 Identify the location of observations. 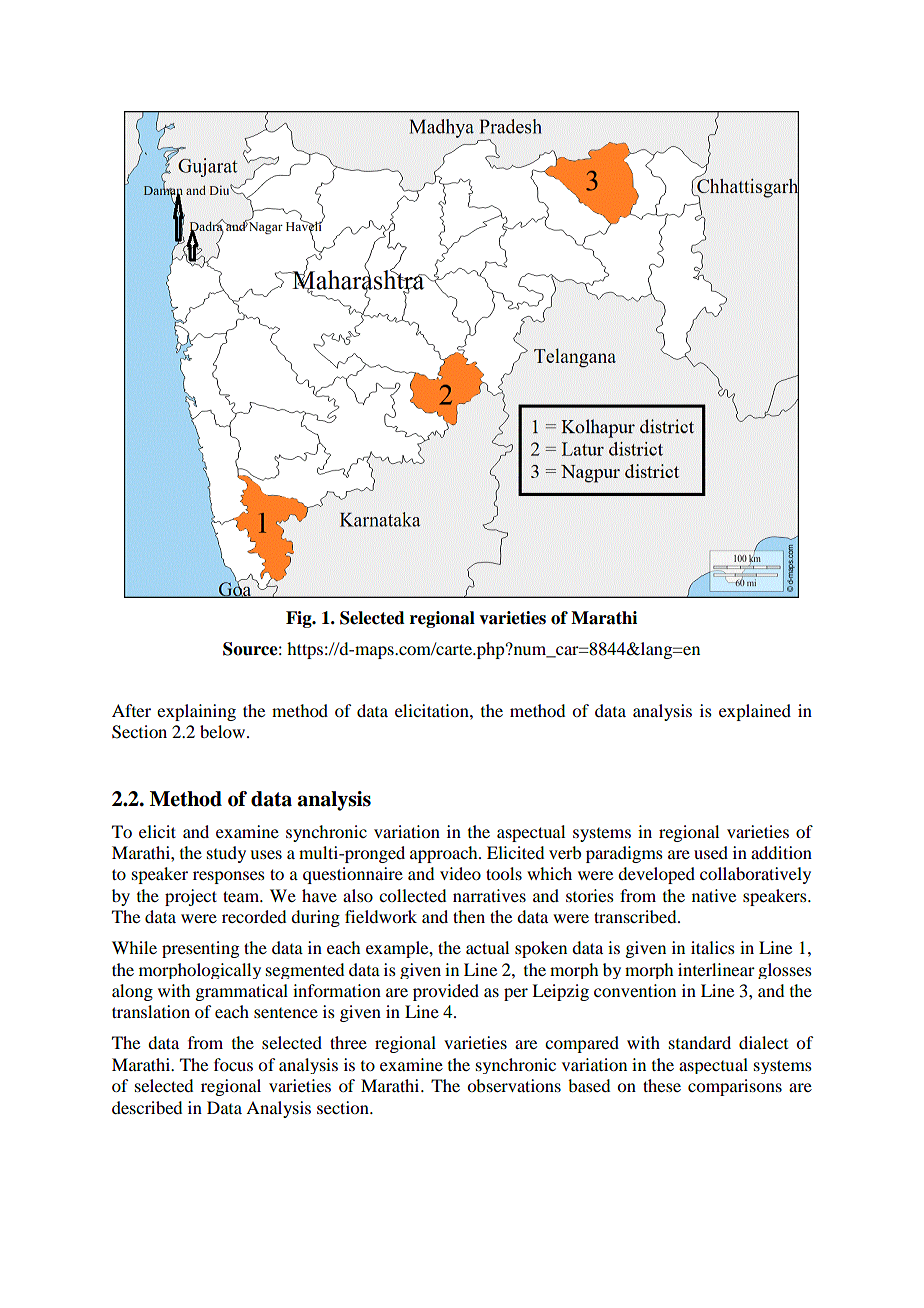
(514, 1085).
